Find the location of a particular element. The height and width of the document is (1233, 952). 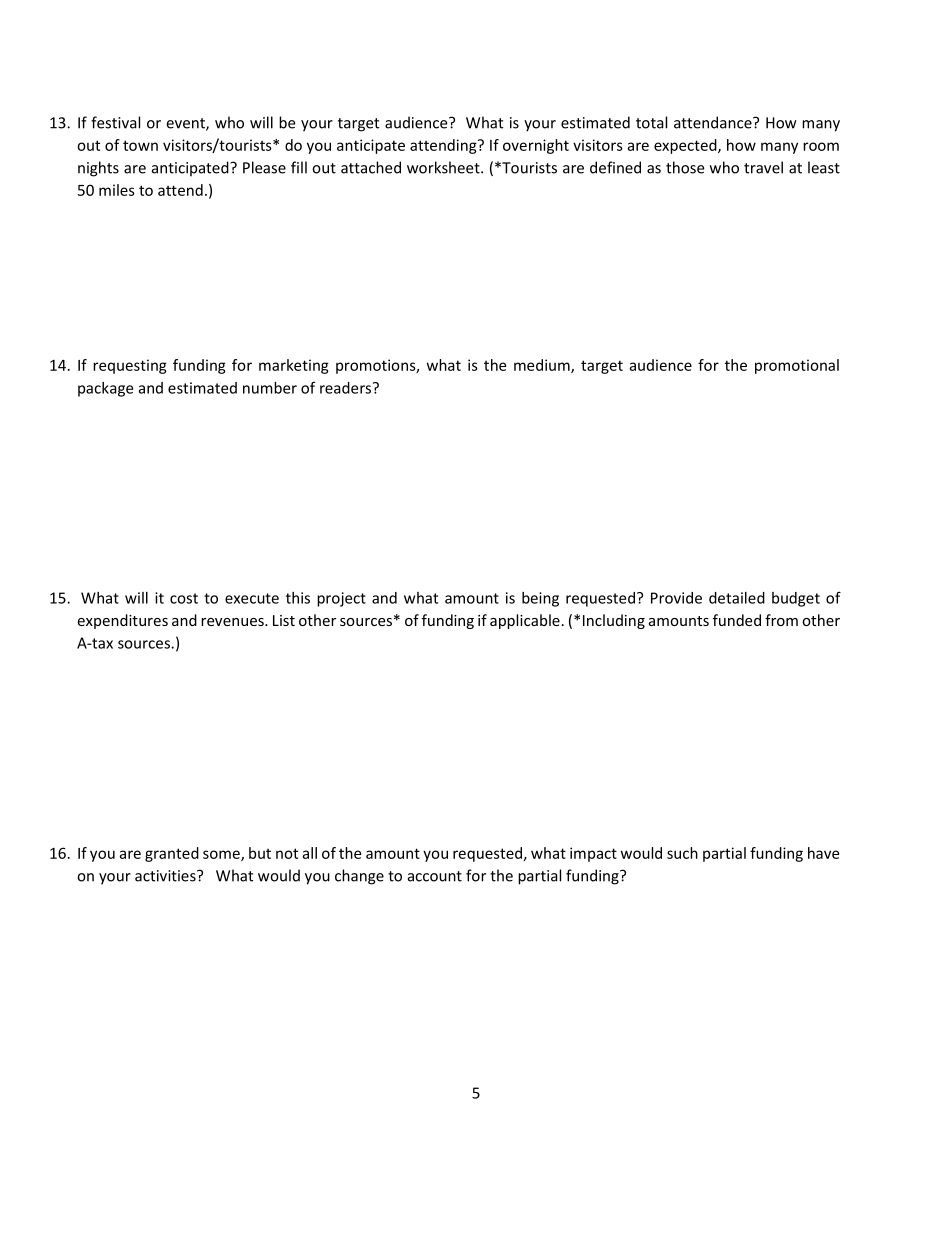

funded is located at coordinates (737, 620).
